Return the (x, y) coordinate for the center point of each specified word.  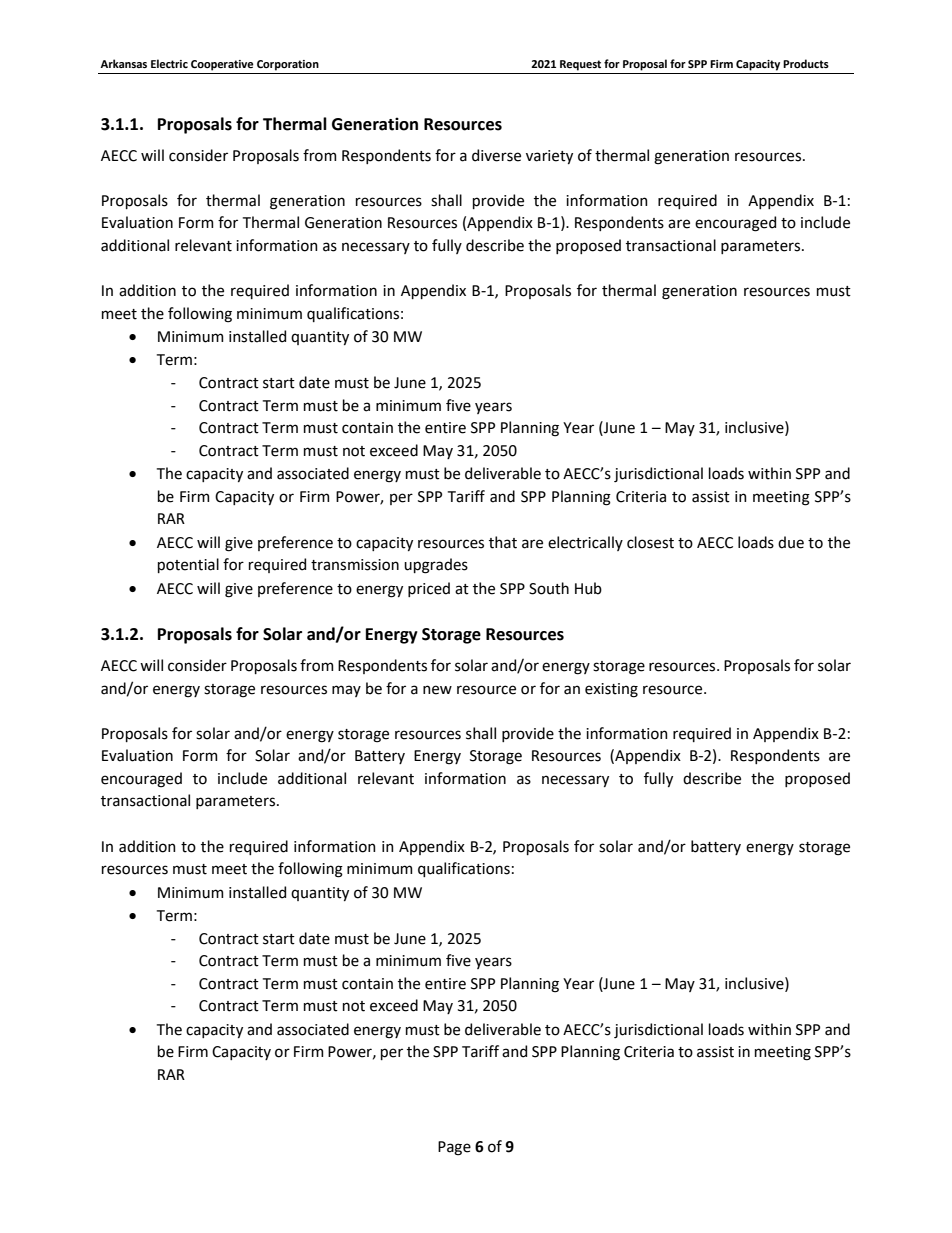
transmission (355, 565)
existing (611, 690)
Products (806, 63)
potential (188, 565)
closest (650, 542)
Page (454, 1148)
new (437, 690)
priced (429, 589)
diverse (496, 155)
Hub (588, 588)
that (503, 542)
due (791, 542)
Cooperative (222, 65)
